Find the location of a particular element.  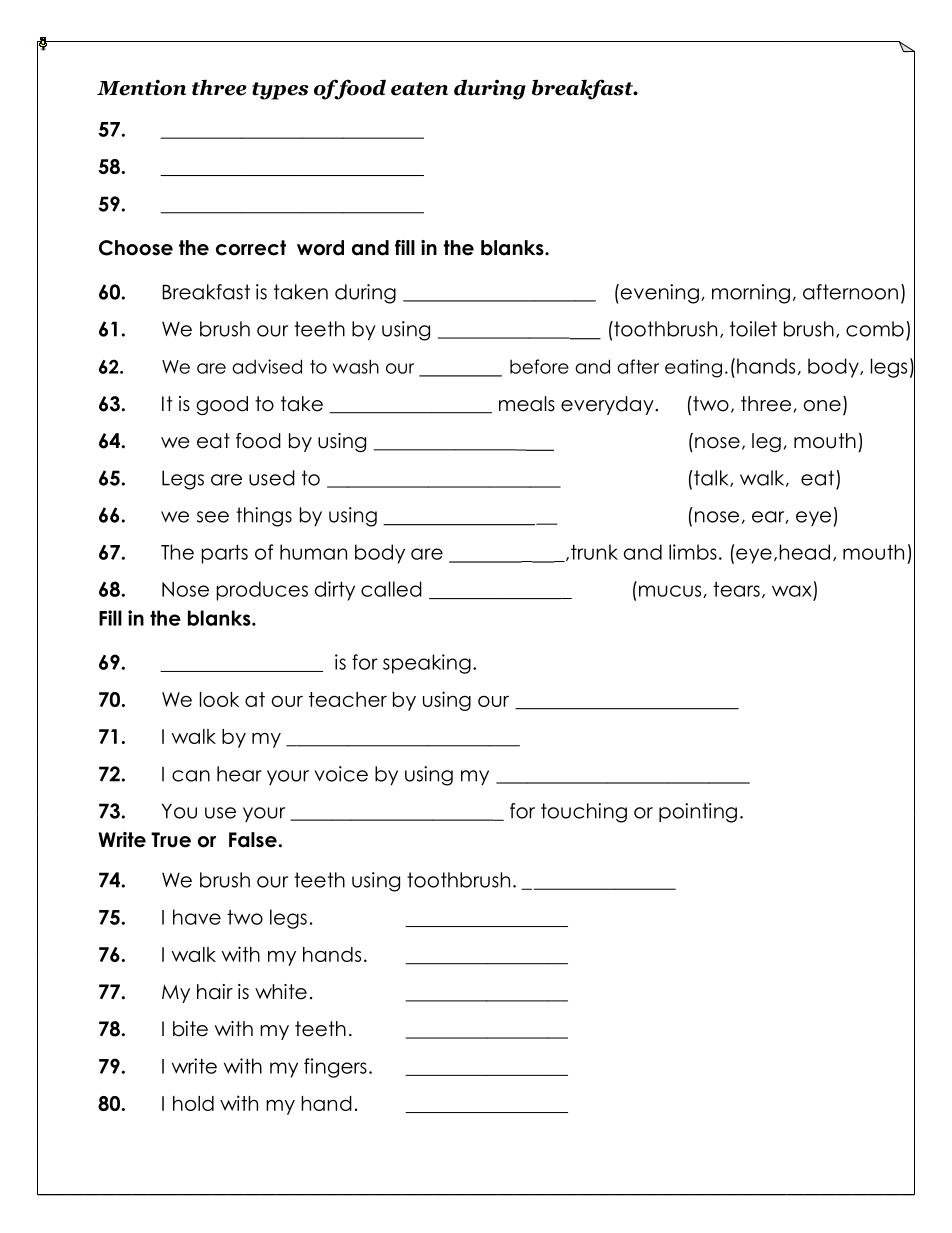

meals is located at coordinates (527, 404).
